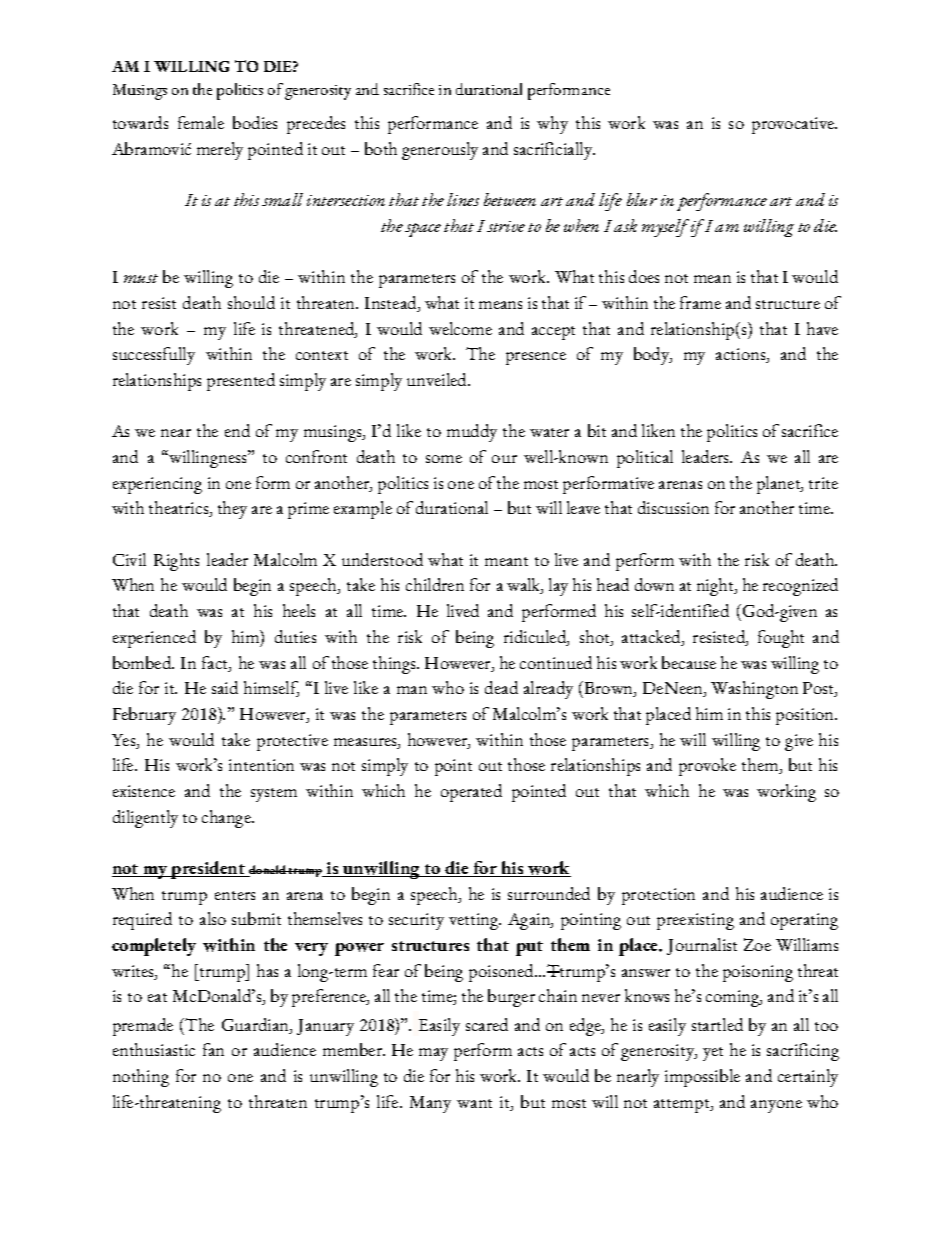 The image size is (952, 1233). I want to click on fan, so click(213, 1049).
